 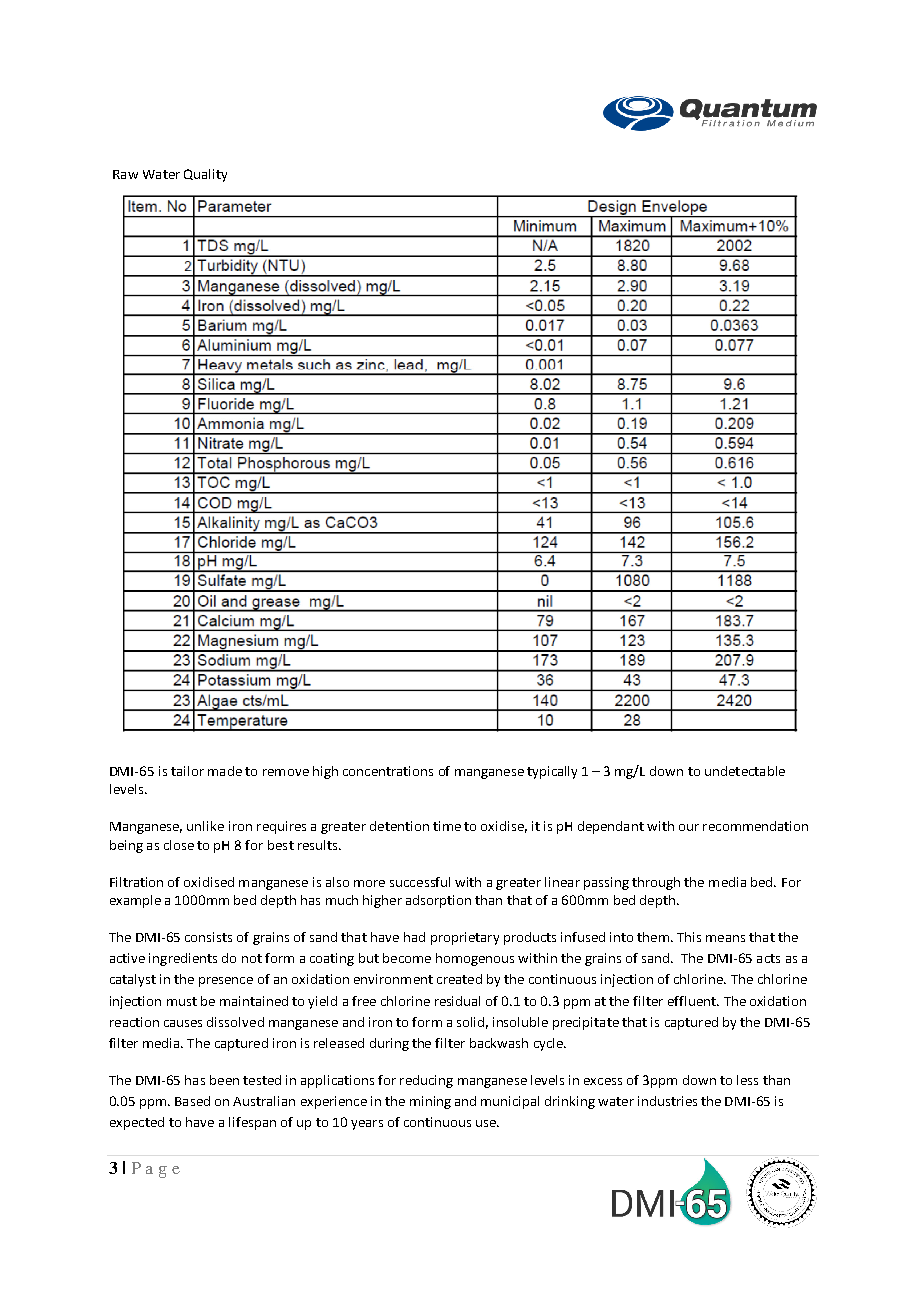 What do you see at coordinates (388, 771) in the image?
I see `concentrations` at bounding box center [388, 771].
